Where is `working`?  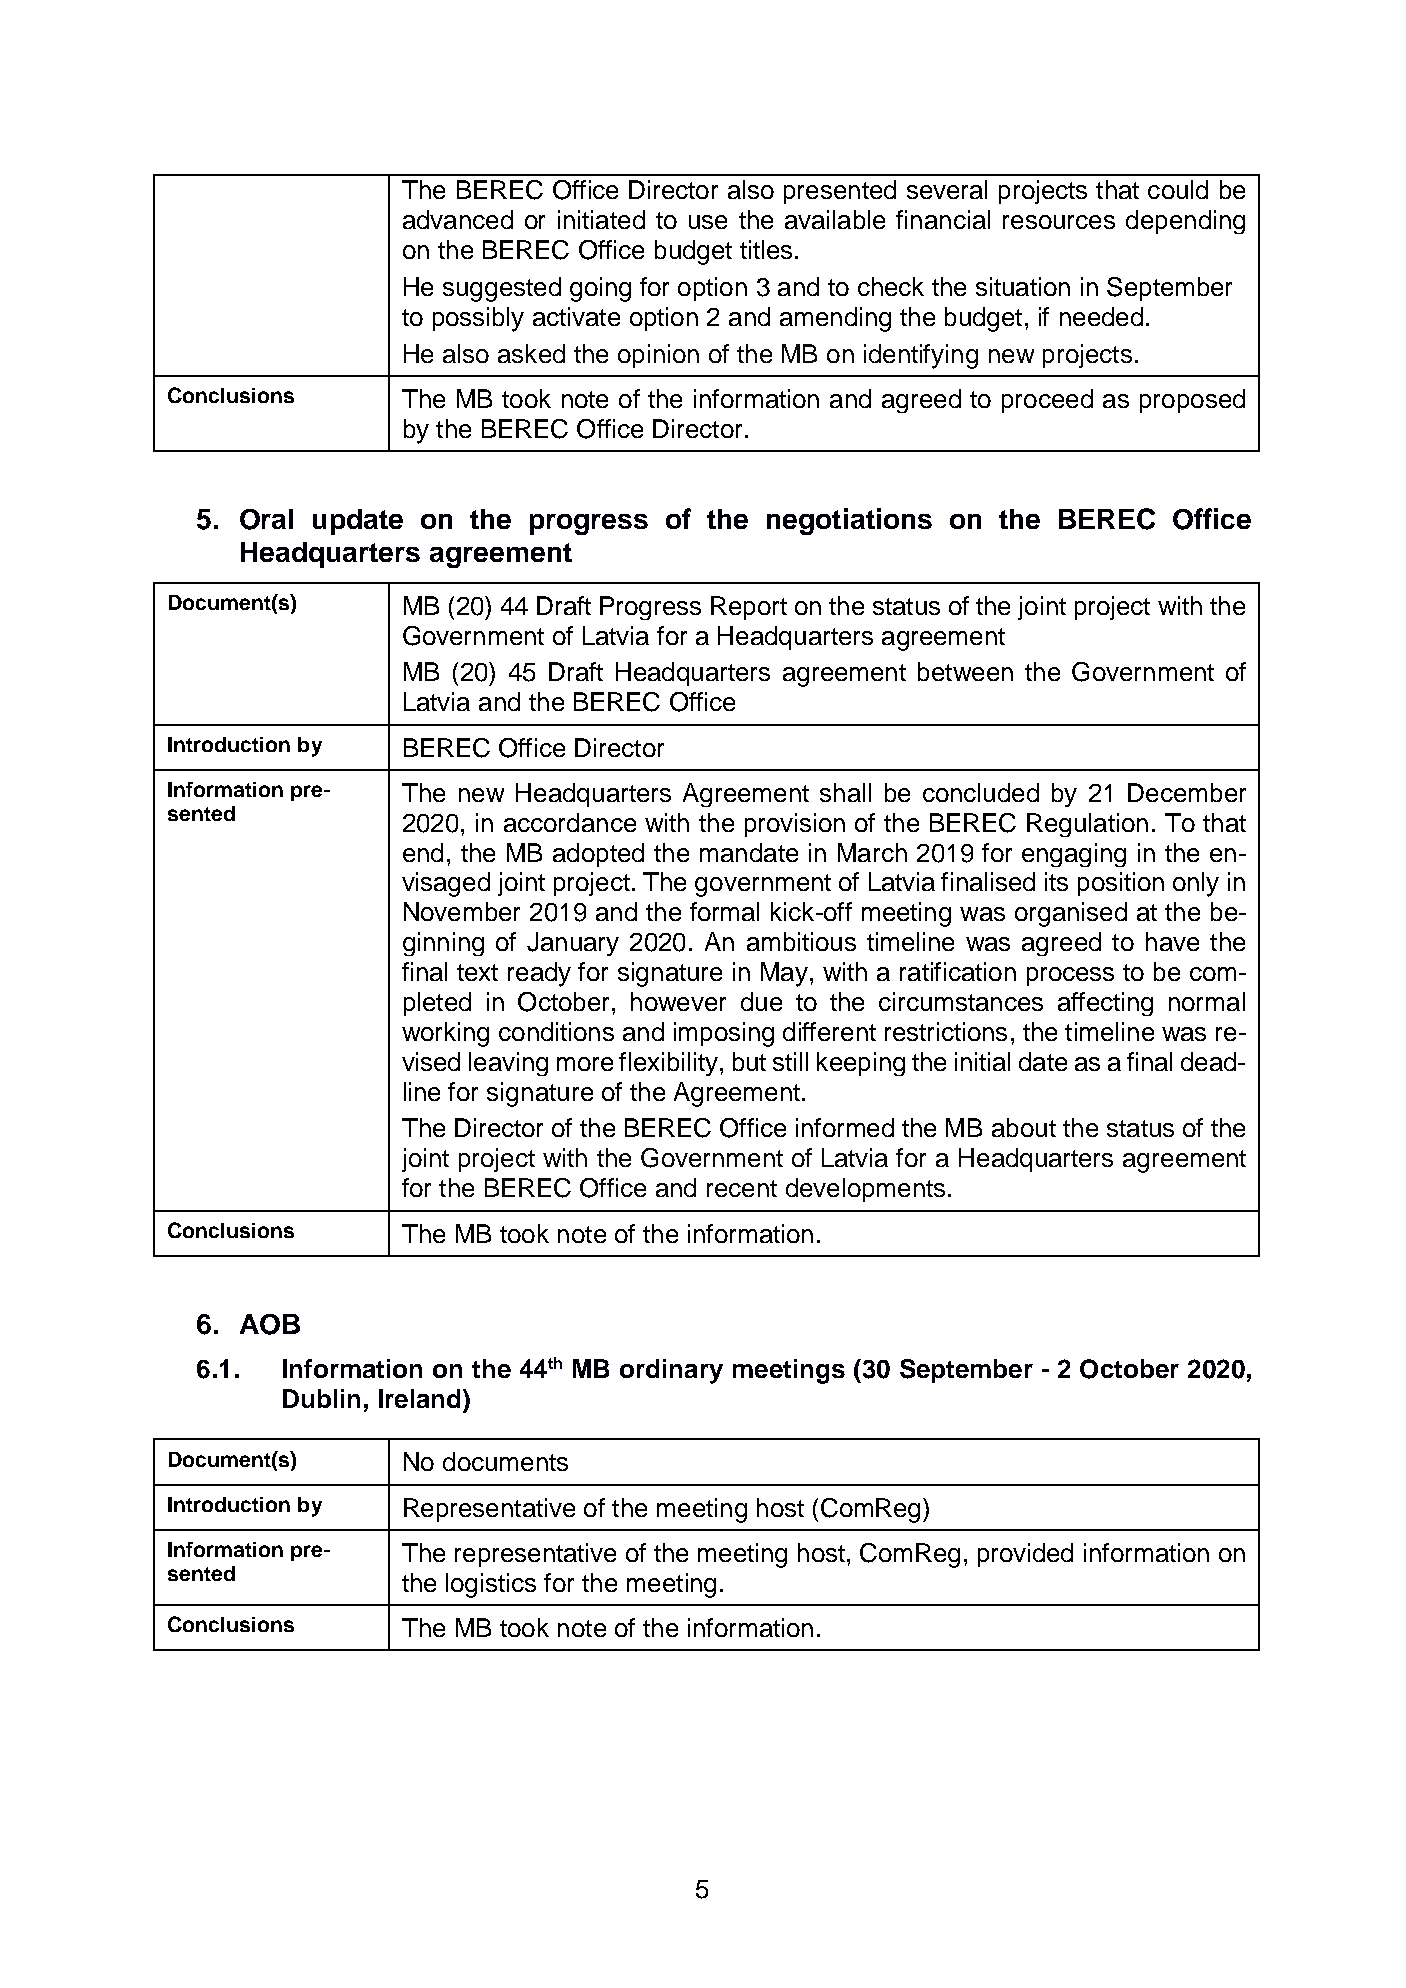 working is located at coordinates (445, 1034).
